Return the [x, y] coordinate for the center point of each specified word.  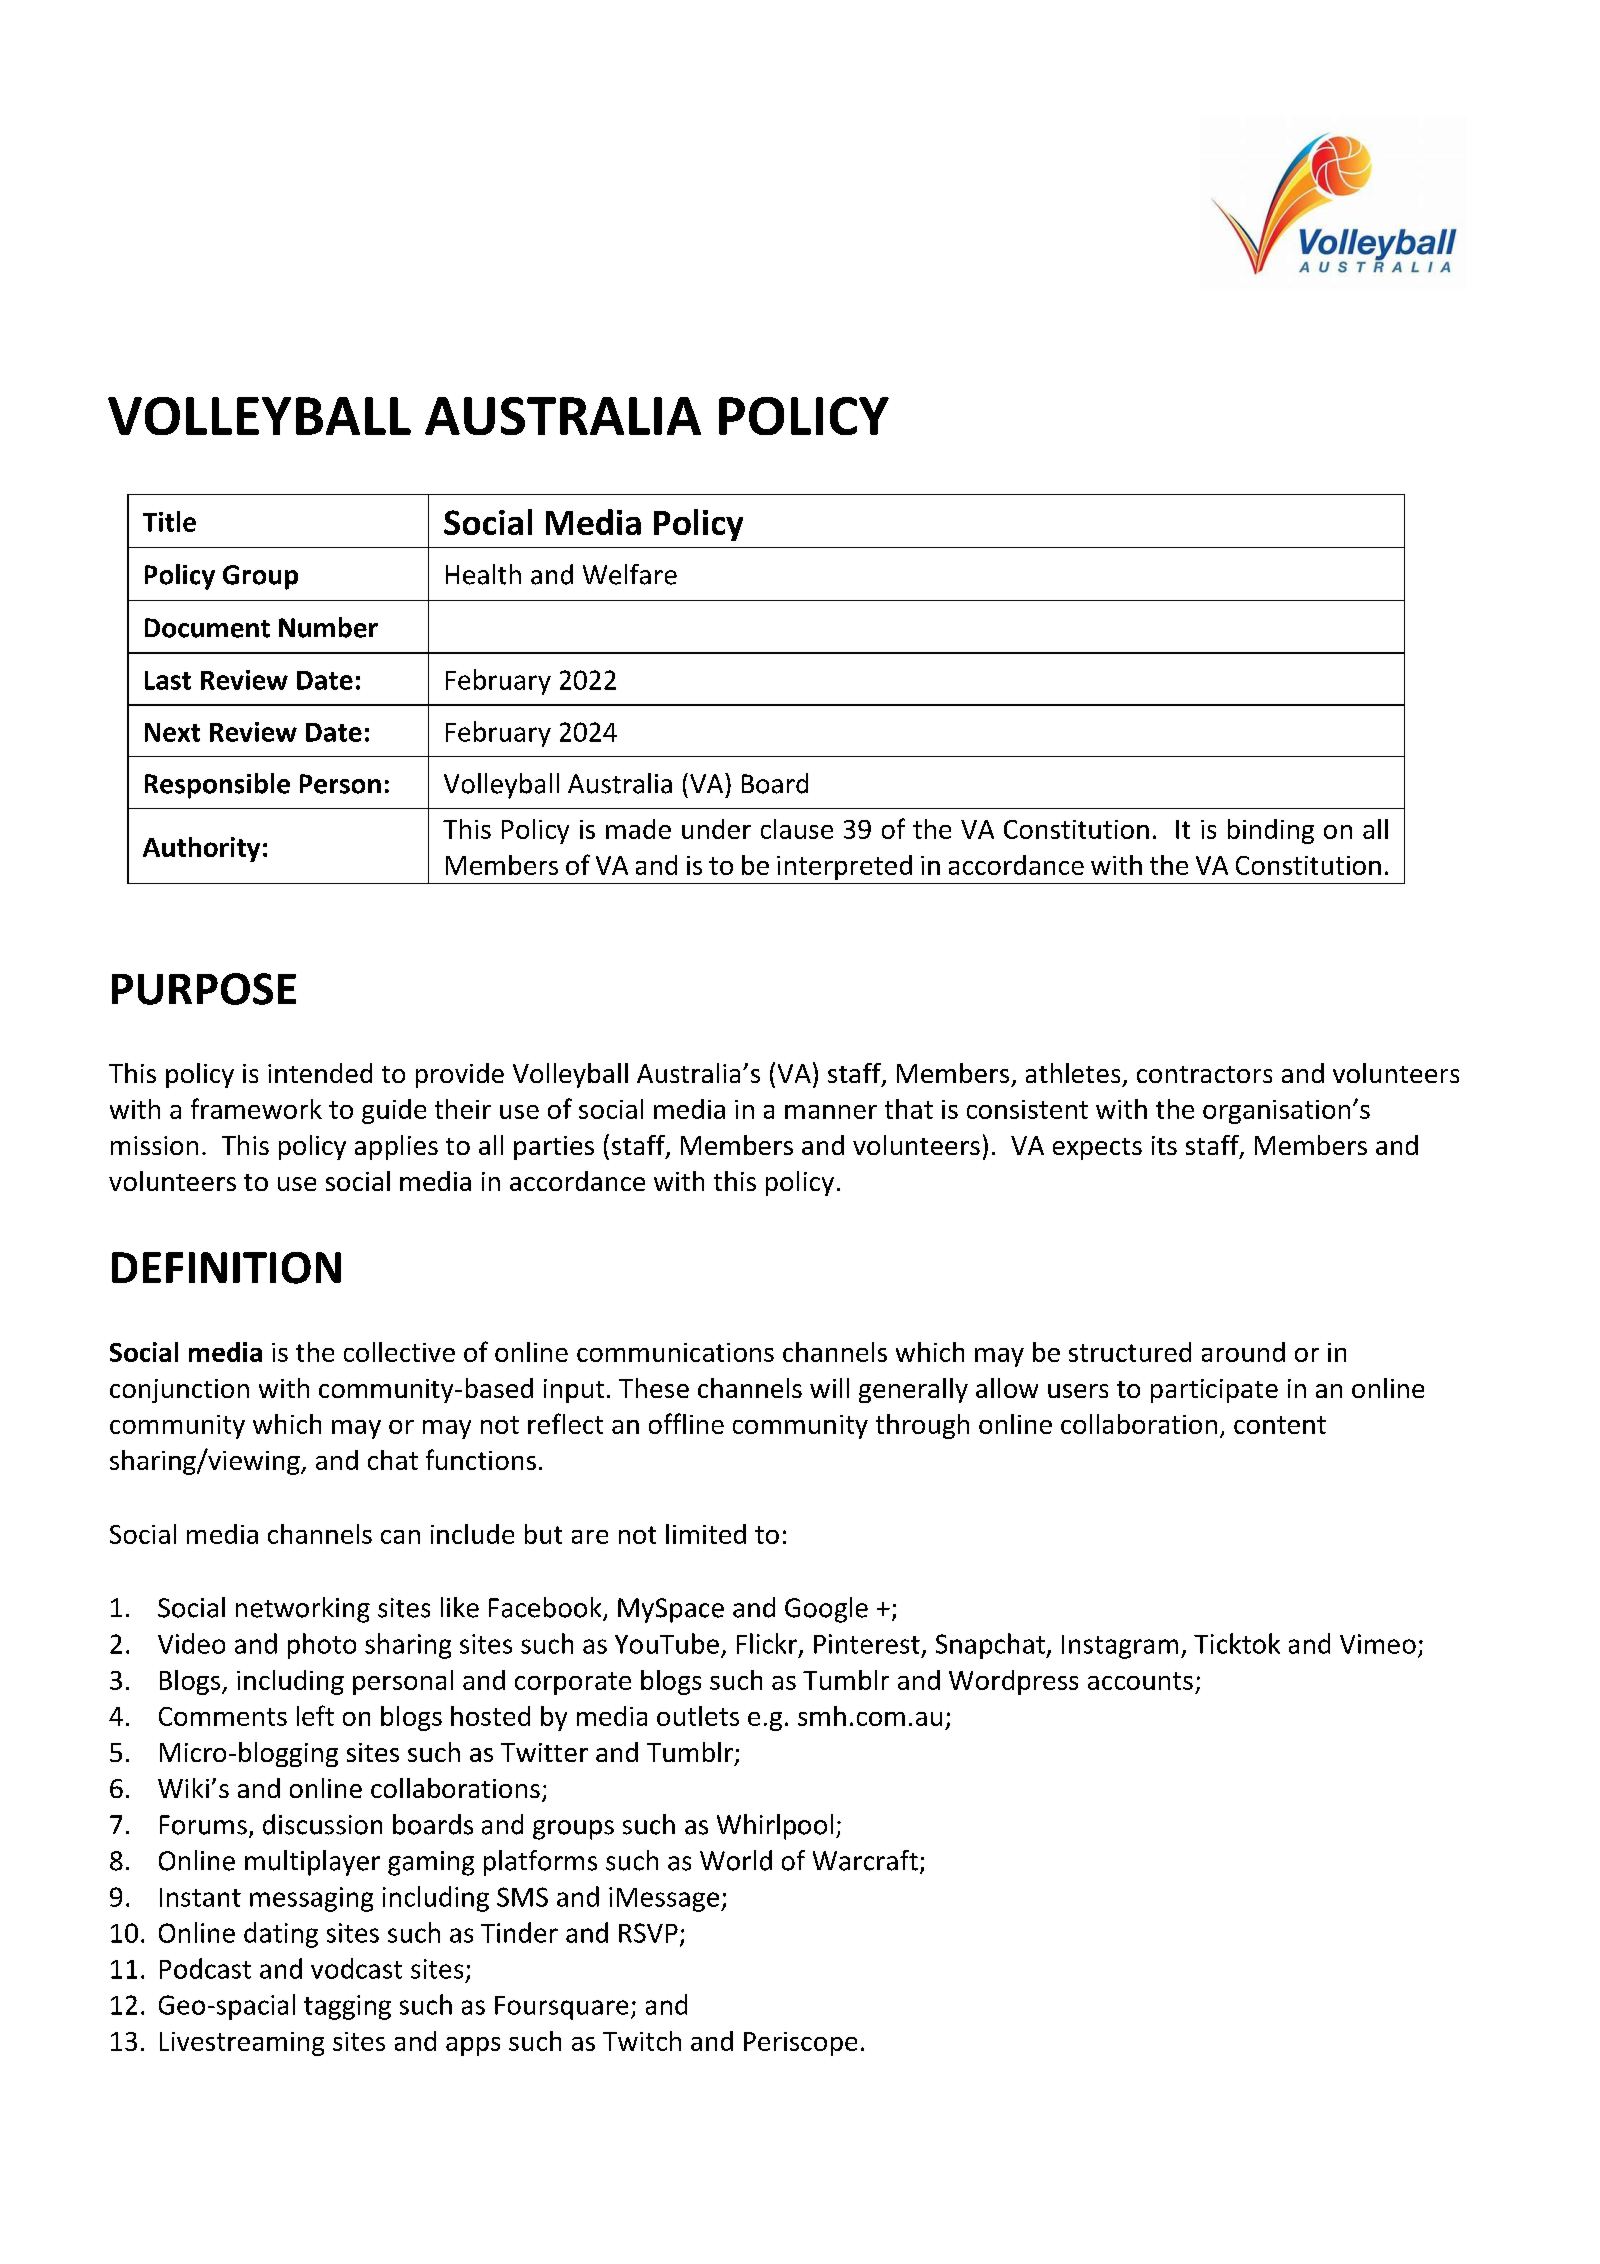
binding [1271, 831]
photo [322, 1646]
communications [675, 1352]
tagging [347, 2007]
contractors [1204, 1074]
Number [328, 627]
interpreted [844, 867]
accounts [1140, 1681]
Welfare [630, 574]
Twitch [642, 2041]
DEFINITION [226, 1268]
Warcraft [865, 1860]
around [1243, 1352]
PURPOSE [204, 989]
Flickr [768, 1644]
